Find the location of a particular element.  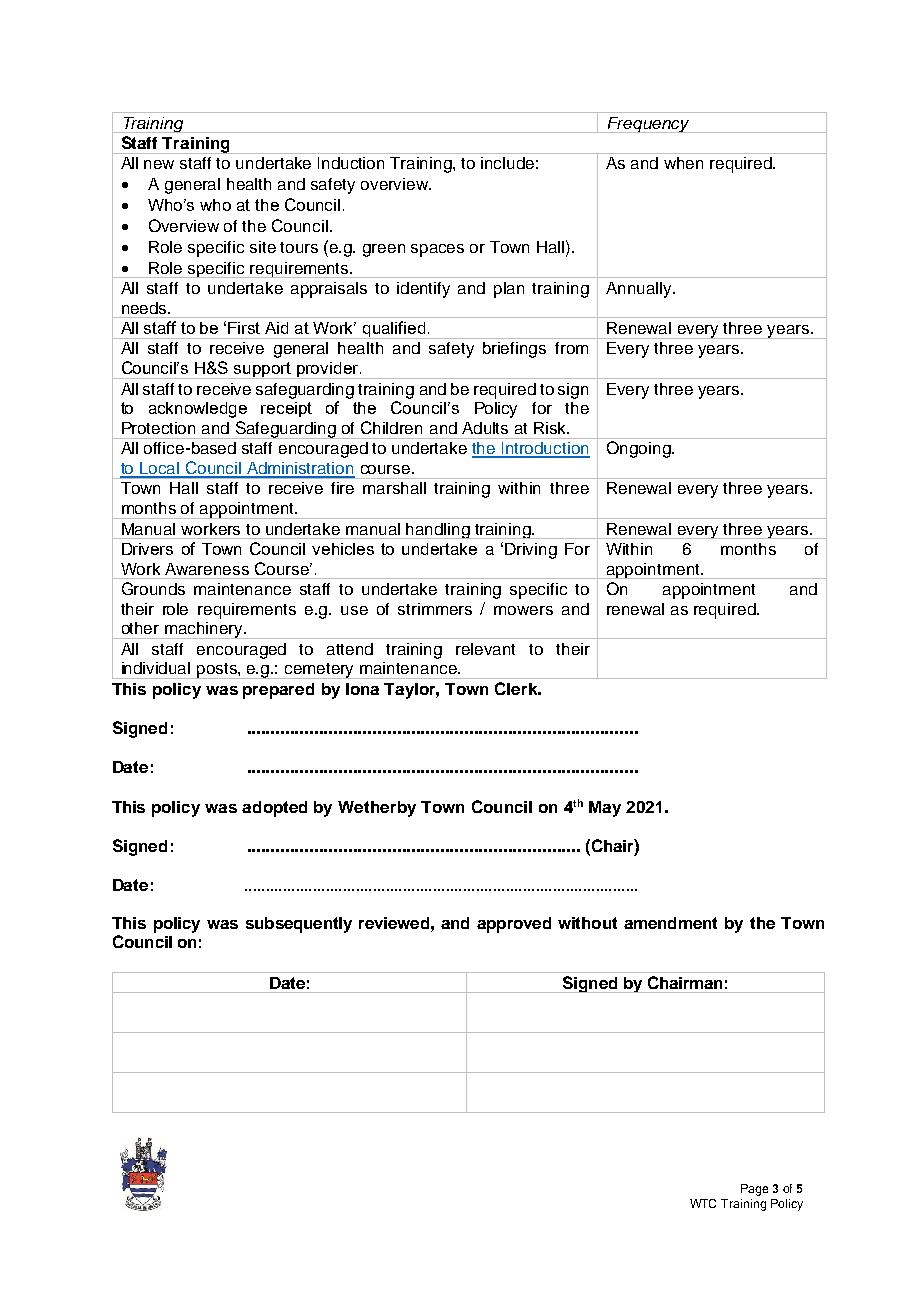

subsequently is located at coordinates (299, 925).
